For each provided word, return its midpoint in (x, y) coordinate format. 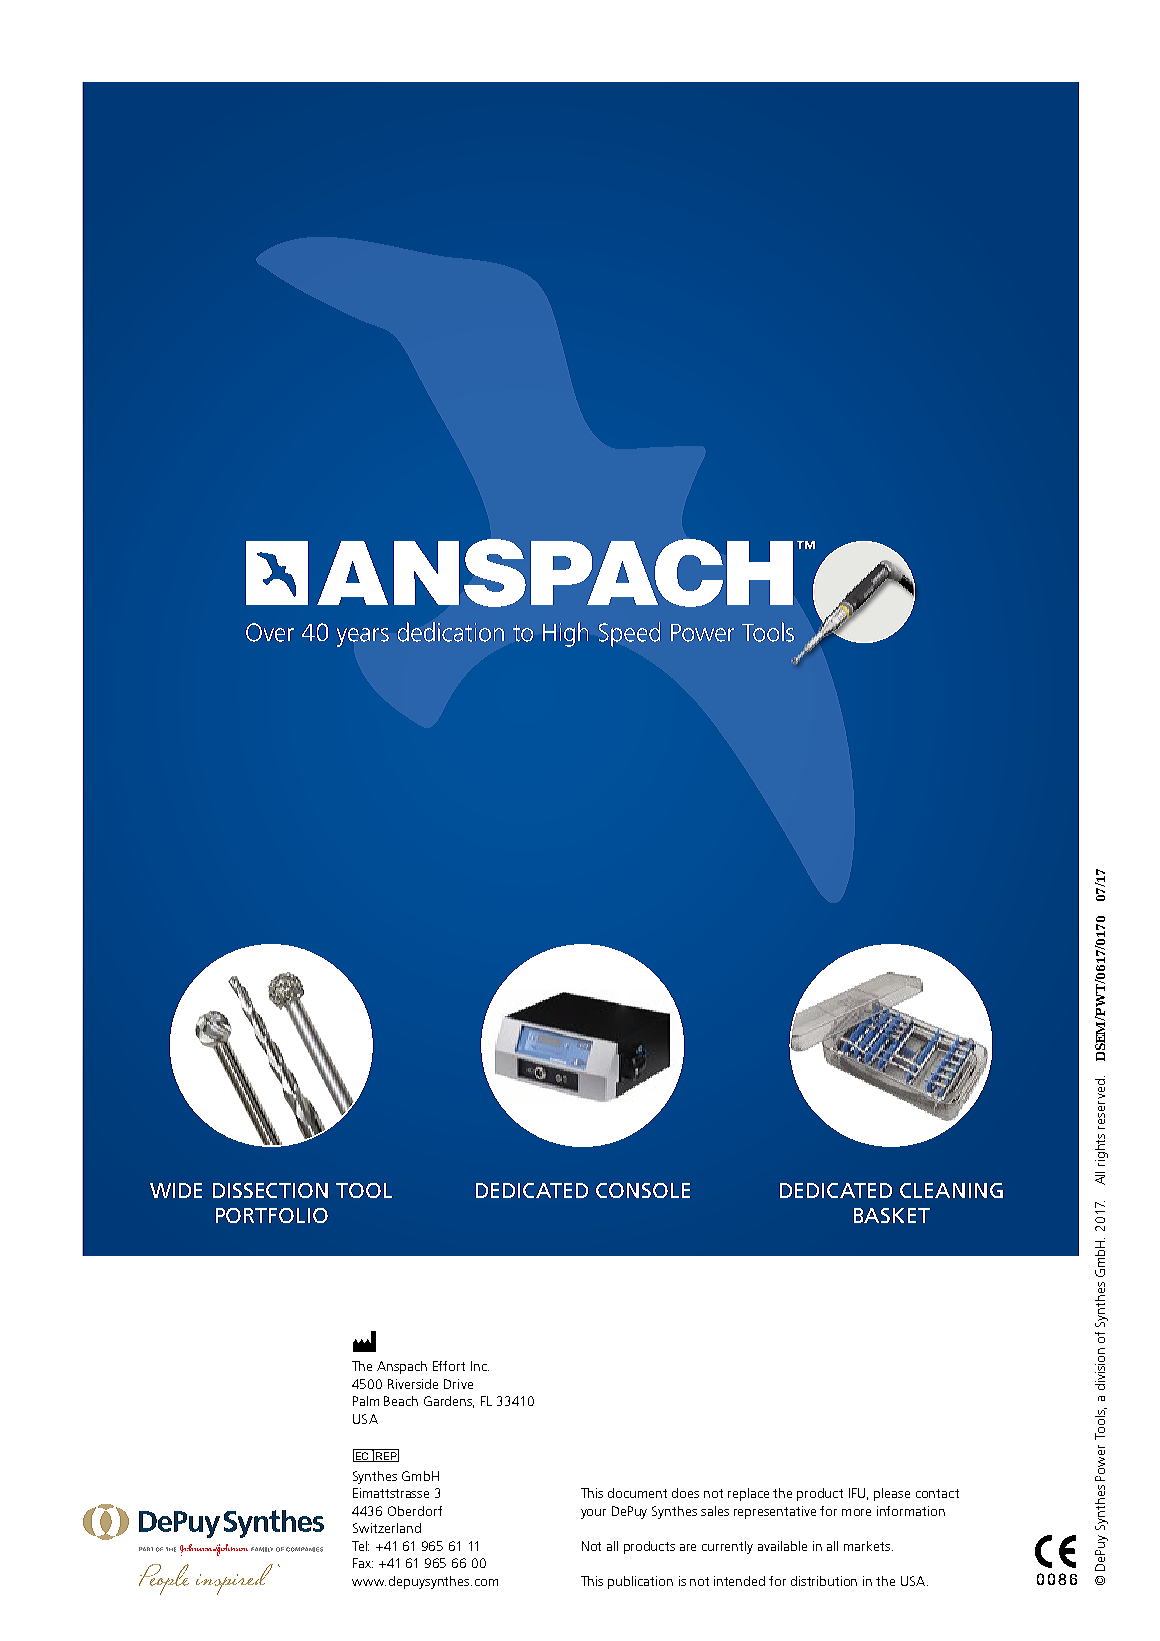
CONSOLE (643, 1190)
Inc (480, 1366)
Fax (363, 1563)
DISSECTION (270, 1190)
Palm (366, 1401)
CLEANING (951, 1190)
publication (640, 1582)
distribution (824, 1581)
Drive (458, 1384)
